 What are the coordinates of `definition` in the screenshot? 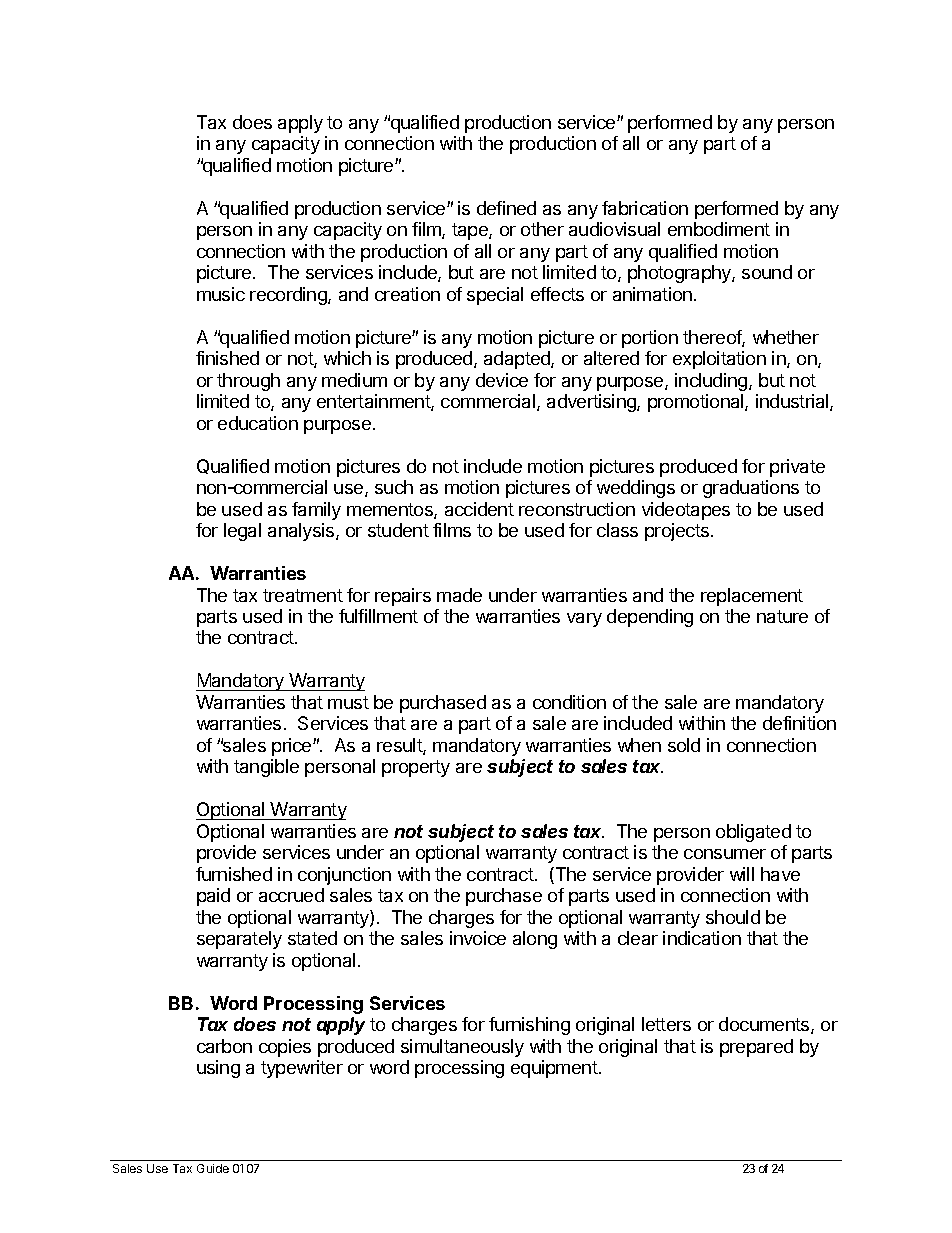 It's located at (799, 723).
